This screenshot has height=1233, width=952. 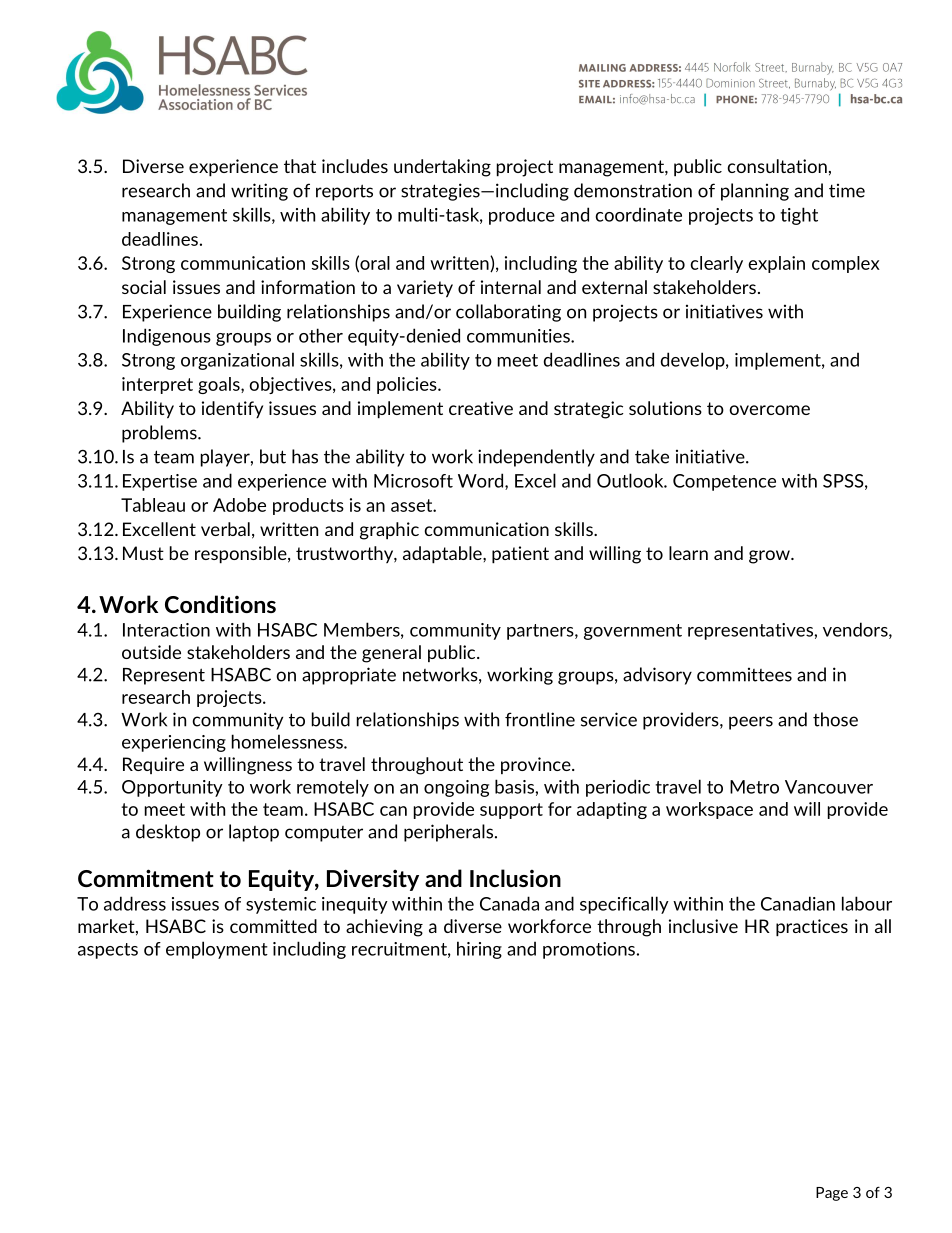 What do you see at coordinates (769, 410) in the screenshot?
I see `overcome` at bounding box center [769, 410].
